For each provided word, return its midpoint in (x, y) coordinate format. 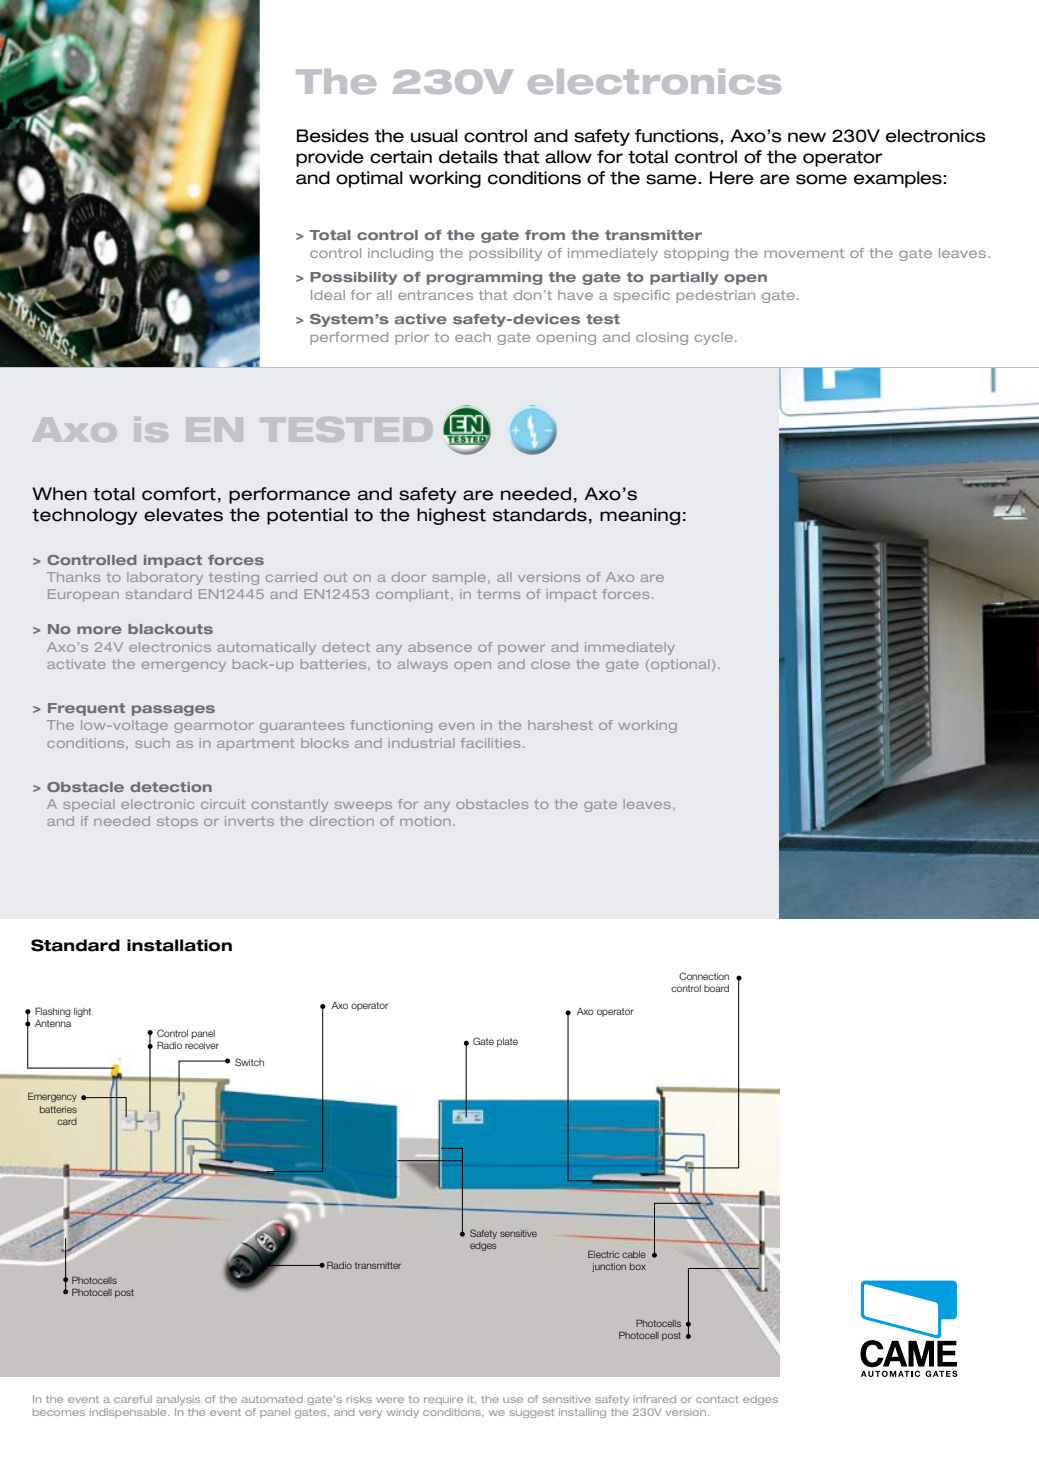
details (468, 157)
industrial (422, 743)
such (152, 743)
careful (133, 1399)
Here (732, 178)
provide (330, 158)
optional (680, 665)
